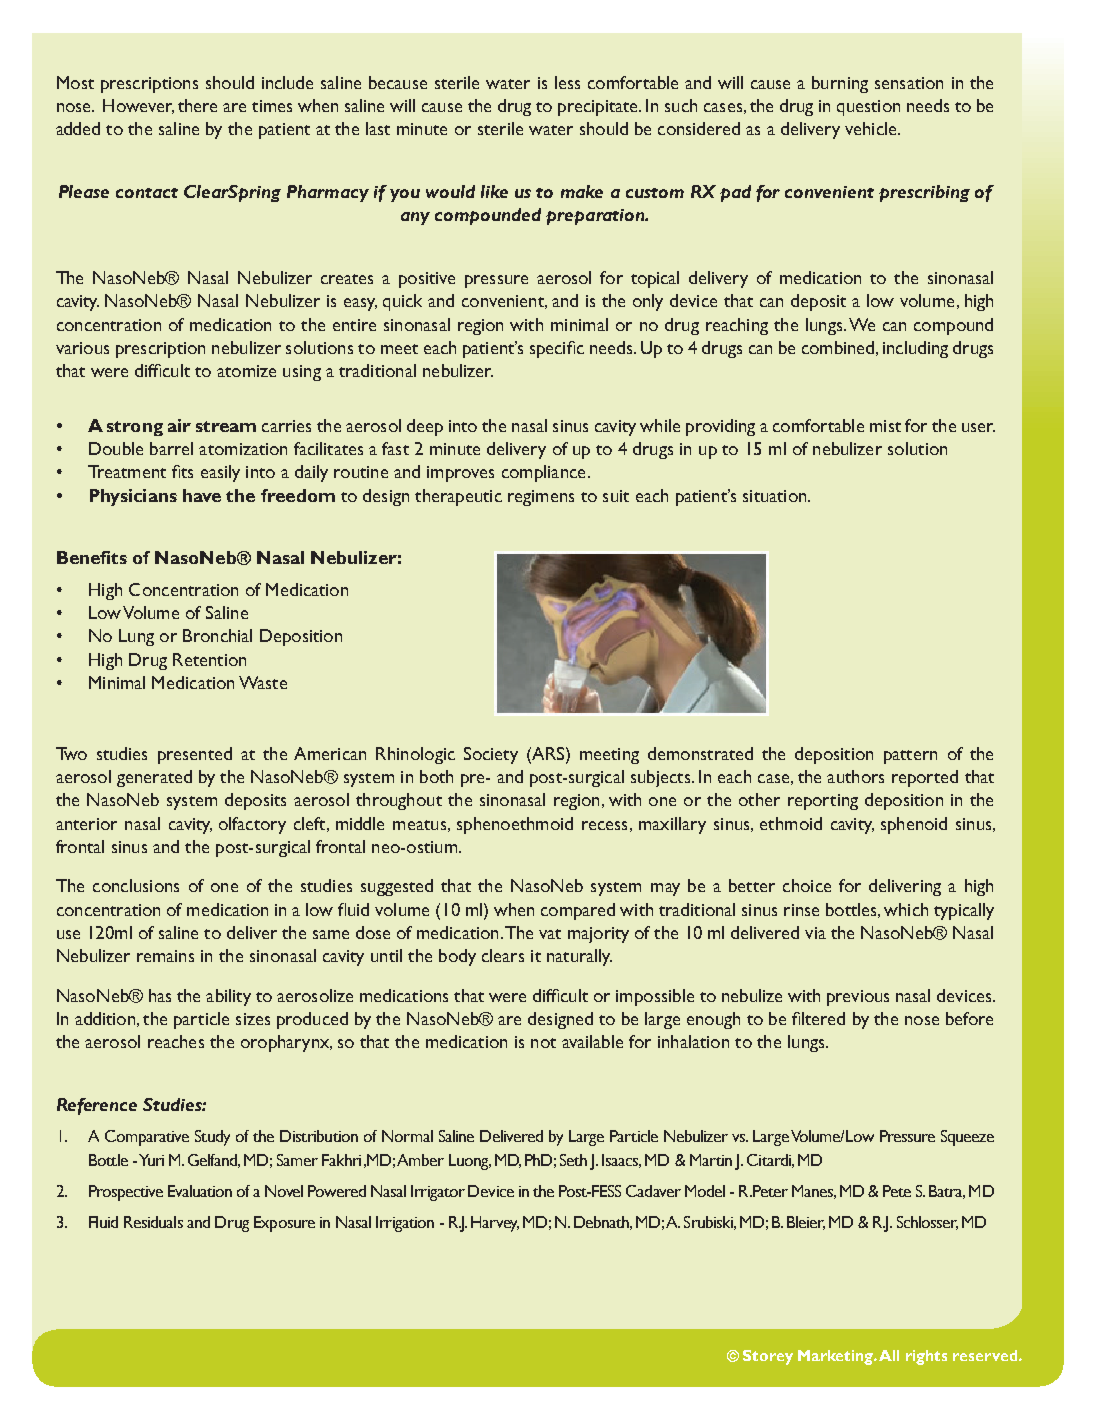 The image size is (1096, 1419). Describe the element at coordinates (910, 757) in the document. I see `pattern` at that location.
